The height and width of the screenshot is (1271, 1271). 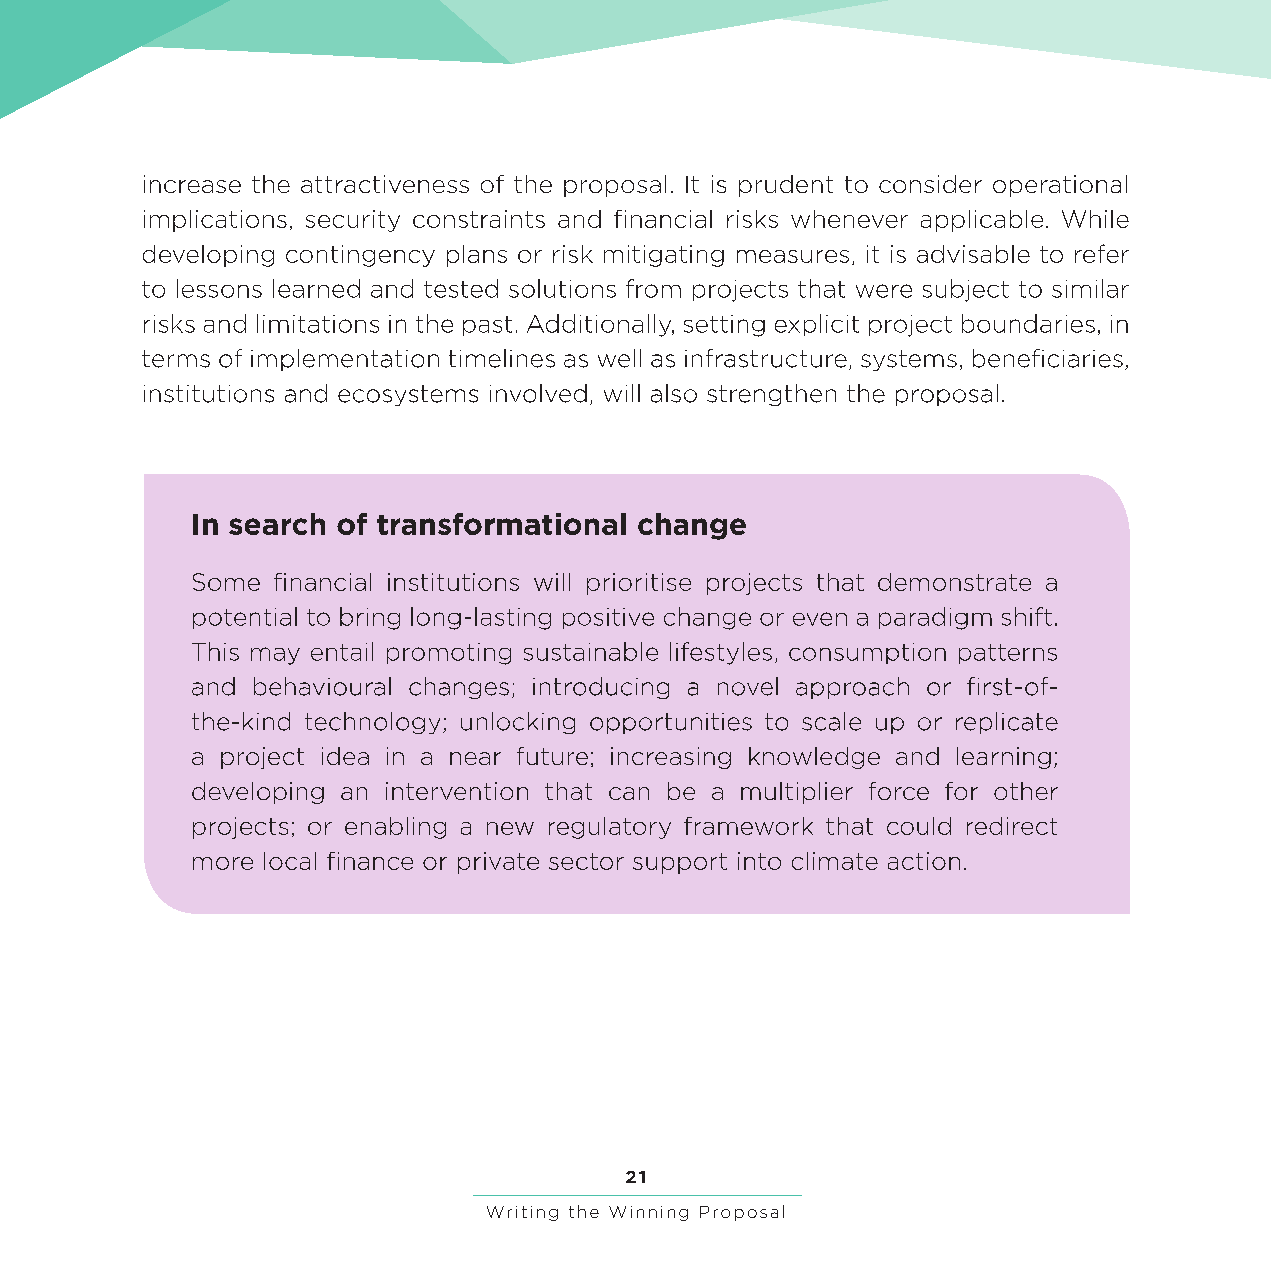 I want to click on applicable, so click(x=982, y=221).
